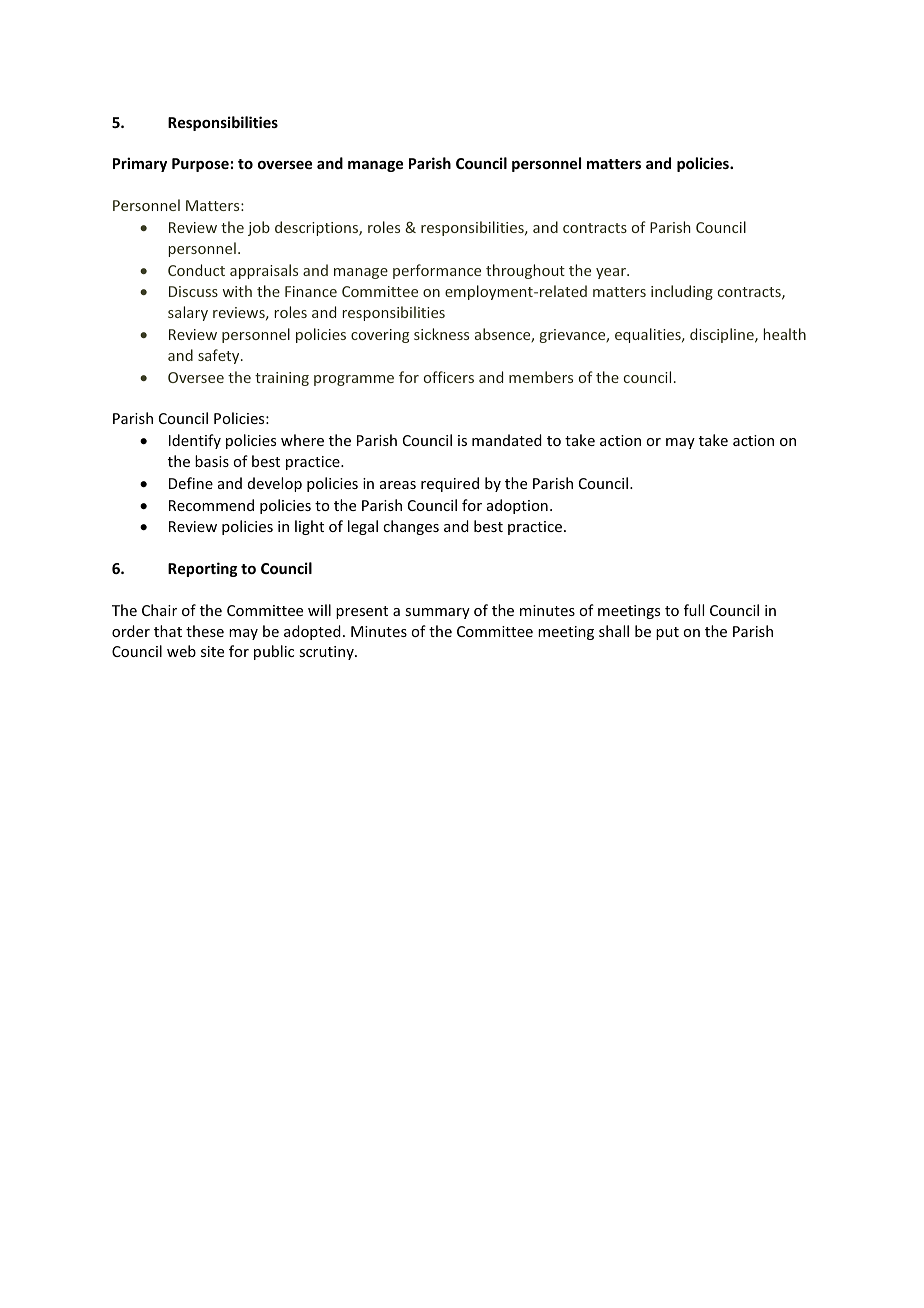  Describe the element at coordinates (612, 273) in the document. I see `year` at that location.
